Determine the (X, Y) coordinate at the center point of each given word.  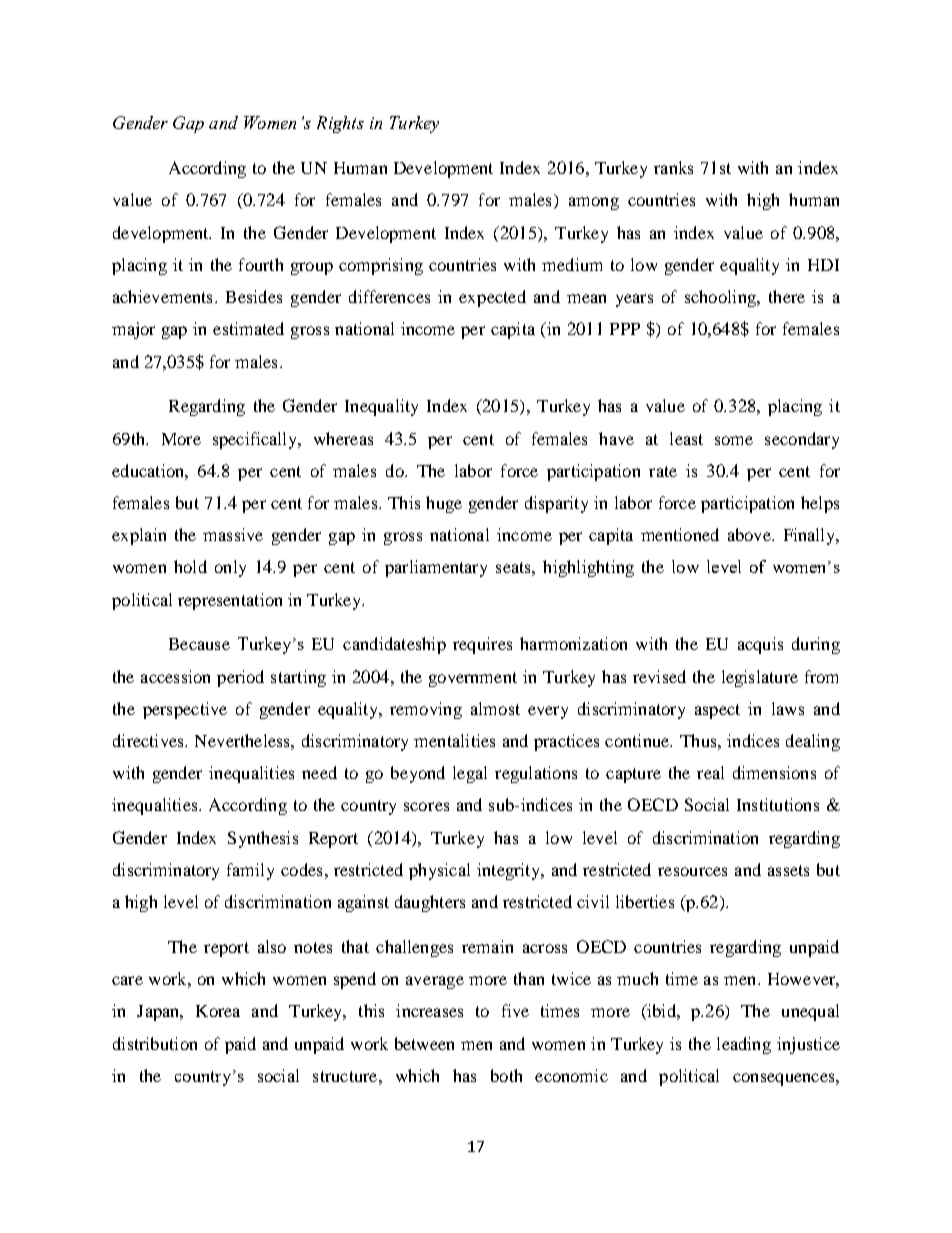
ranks (673, 167)
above (750, 534)
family (250, 871)
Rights (340, 124)
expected (492, 298)
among (594, 203)
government (473, 679)
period (240, 678)
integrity (509, 871)
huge (444, 504)
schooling (721, 298)
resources (692, 871)
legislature (760, 678)
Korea (218, 1011)
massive (233, 534)
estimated (248, 328)
